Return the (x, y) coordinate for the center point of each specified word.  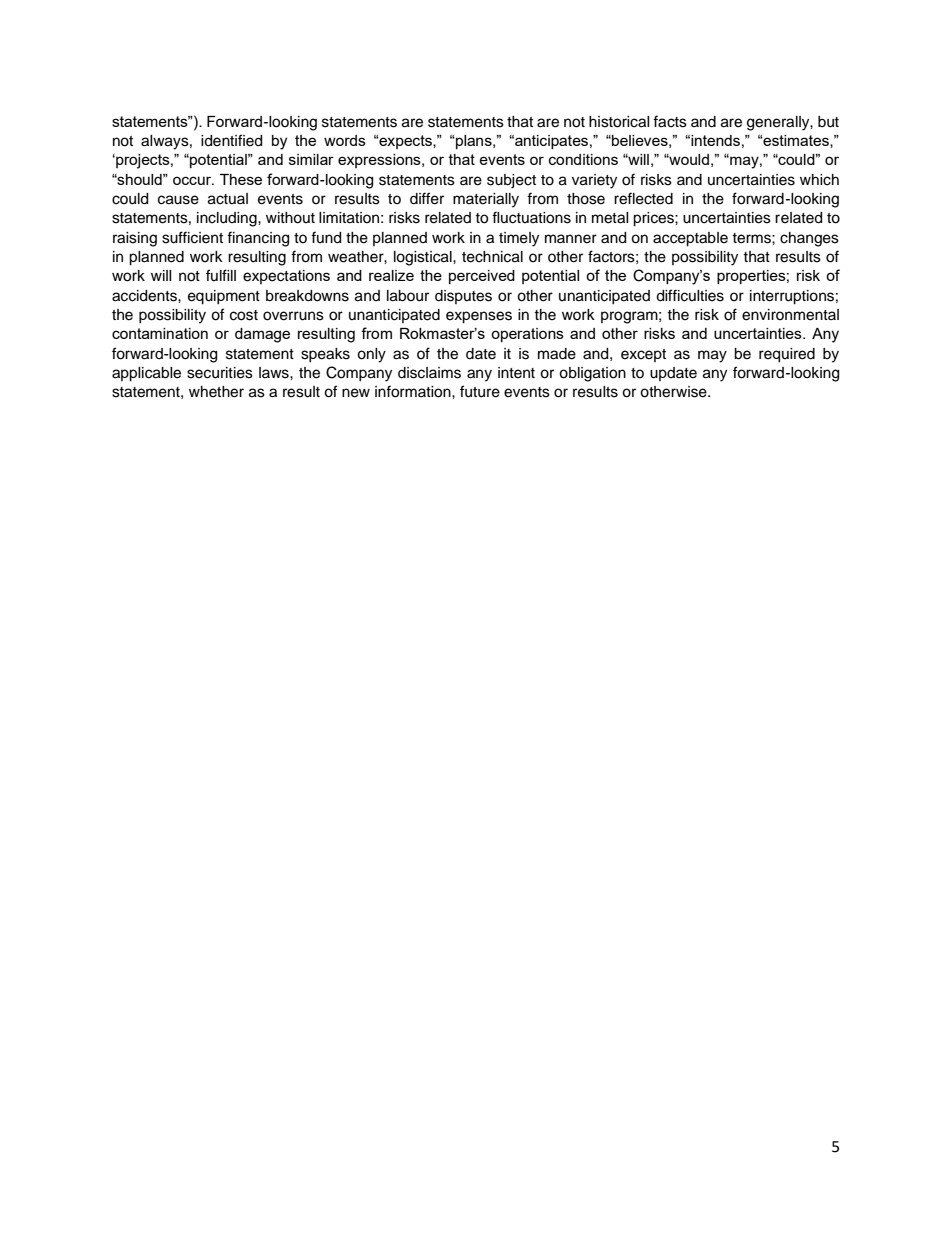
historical (619, 122)
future (480, 391)
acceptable (690, 239)
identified (231, 140)
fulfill (221, 275)
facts (670, 121)
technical (492, 257)
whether (216, 392)
